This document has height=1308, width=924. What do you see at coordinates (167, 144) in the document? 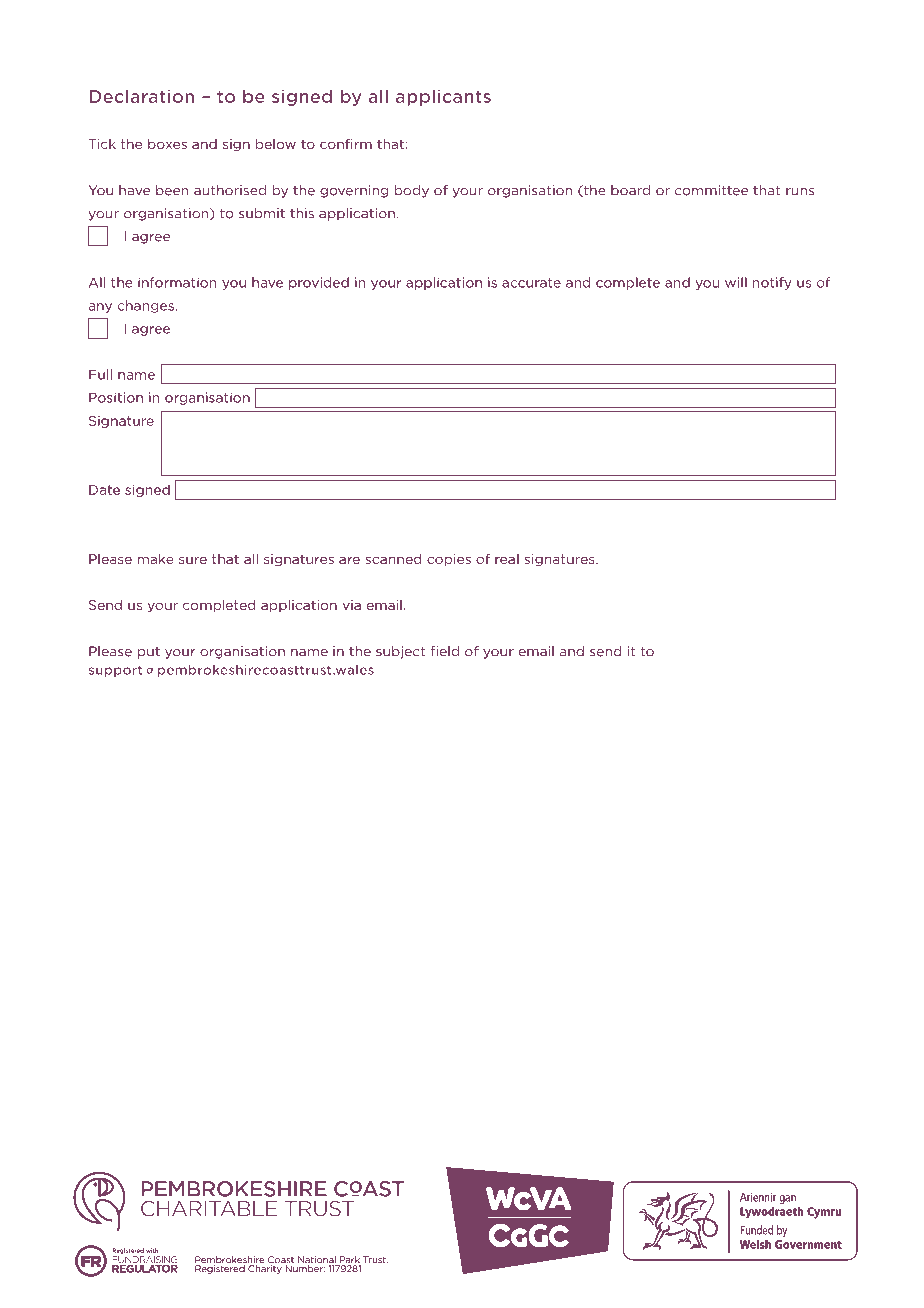
I see `boxes` at bounding box center [167, 144].
